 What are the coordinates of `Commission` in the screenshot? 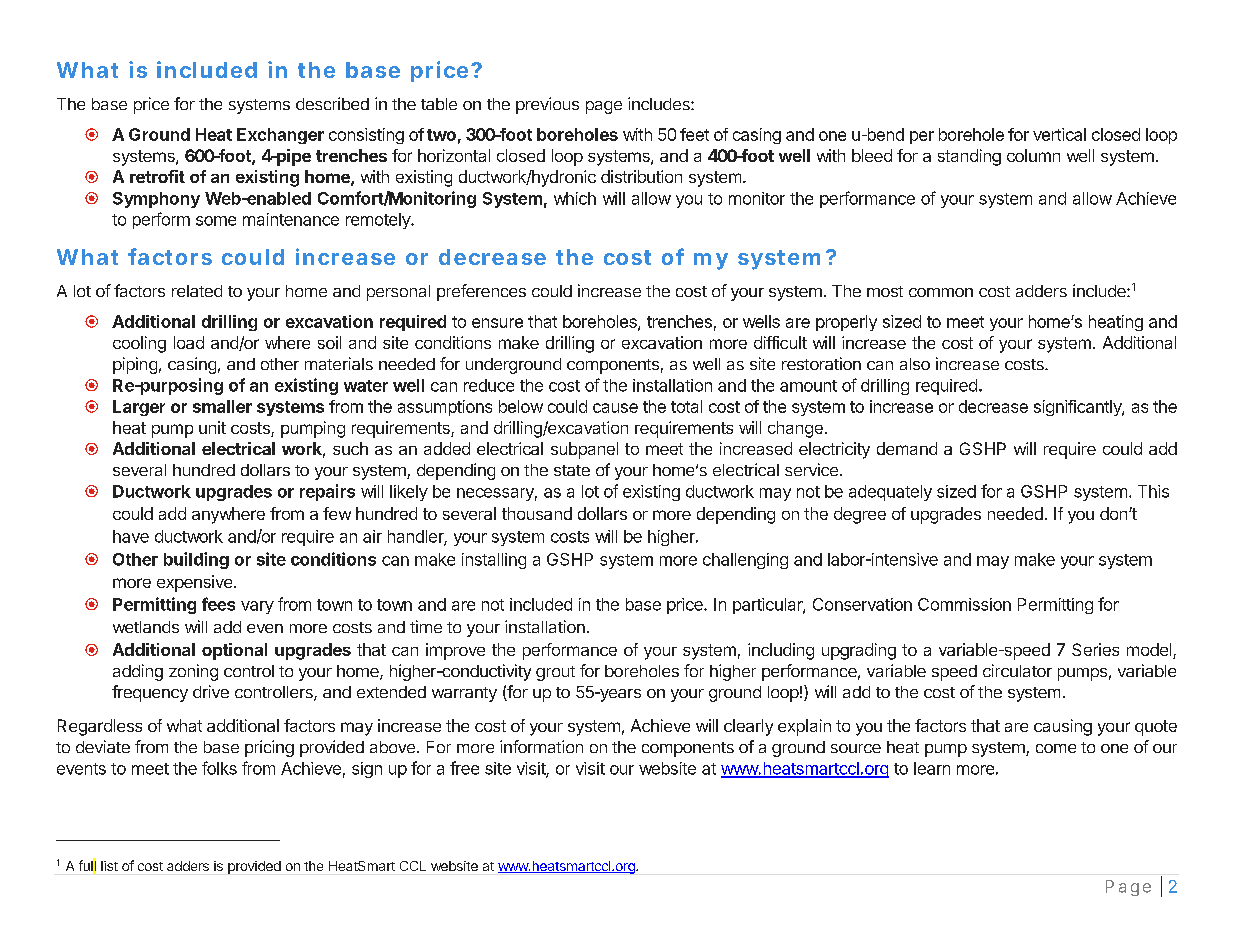 It's located at (964, 604).
